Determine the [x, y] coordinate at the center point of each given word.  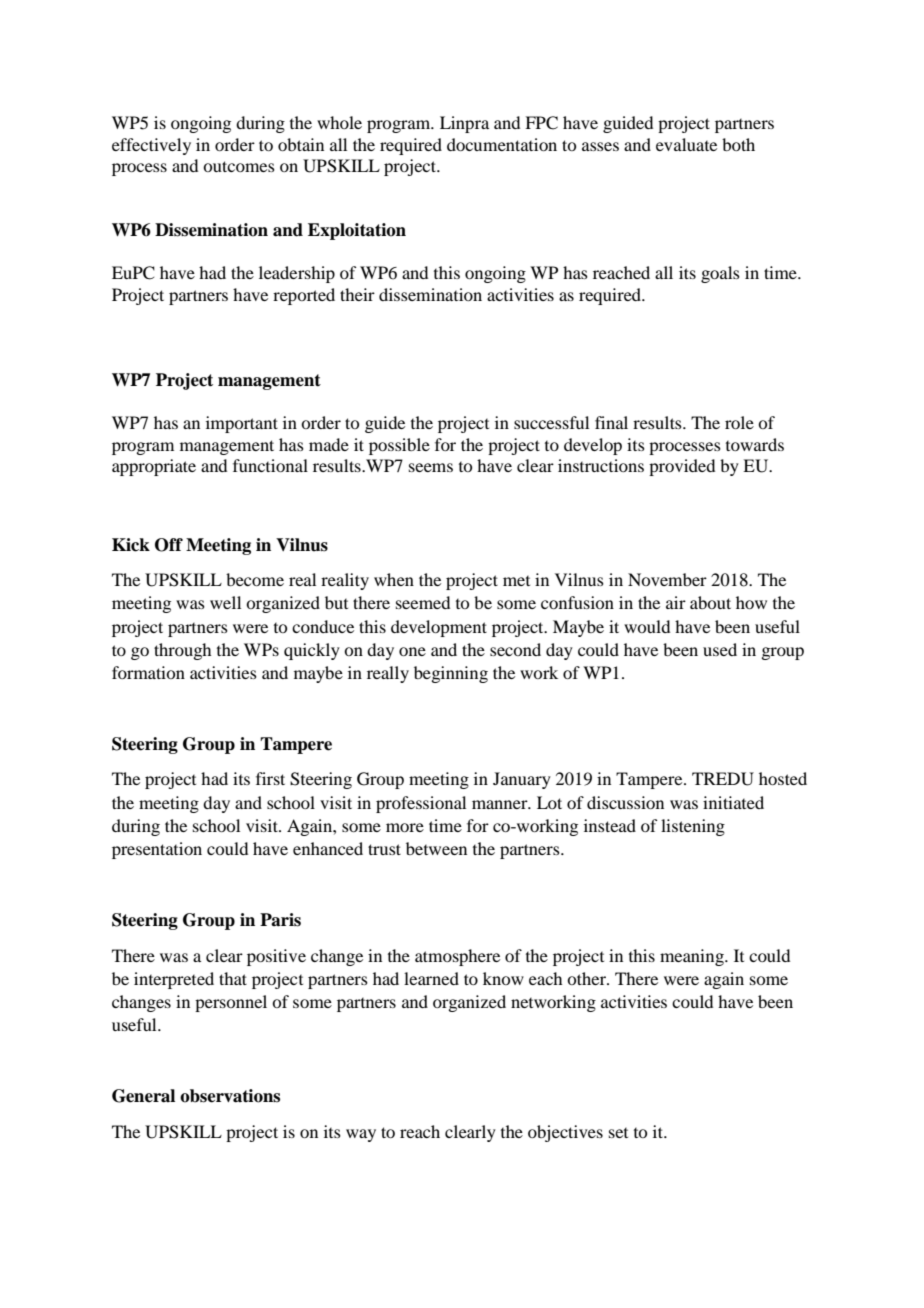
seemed [423, 602]
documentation [502, 144]
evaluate [686, 144]
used [720, 649]
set [618, 1133]
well [225, 602]
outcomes [239, 166]
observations [230, 1096]
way [361, 1135]
